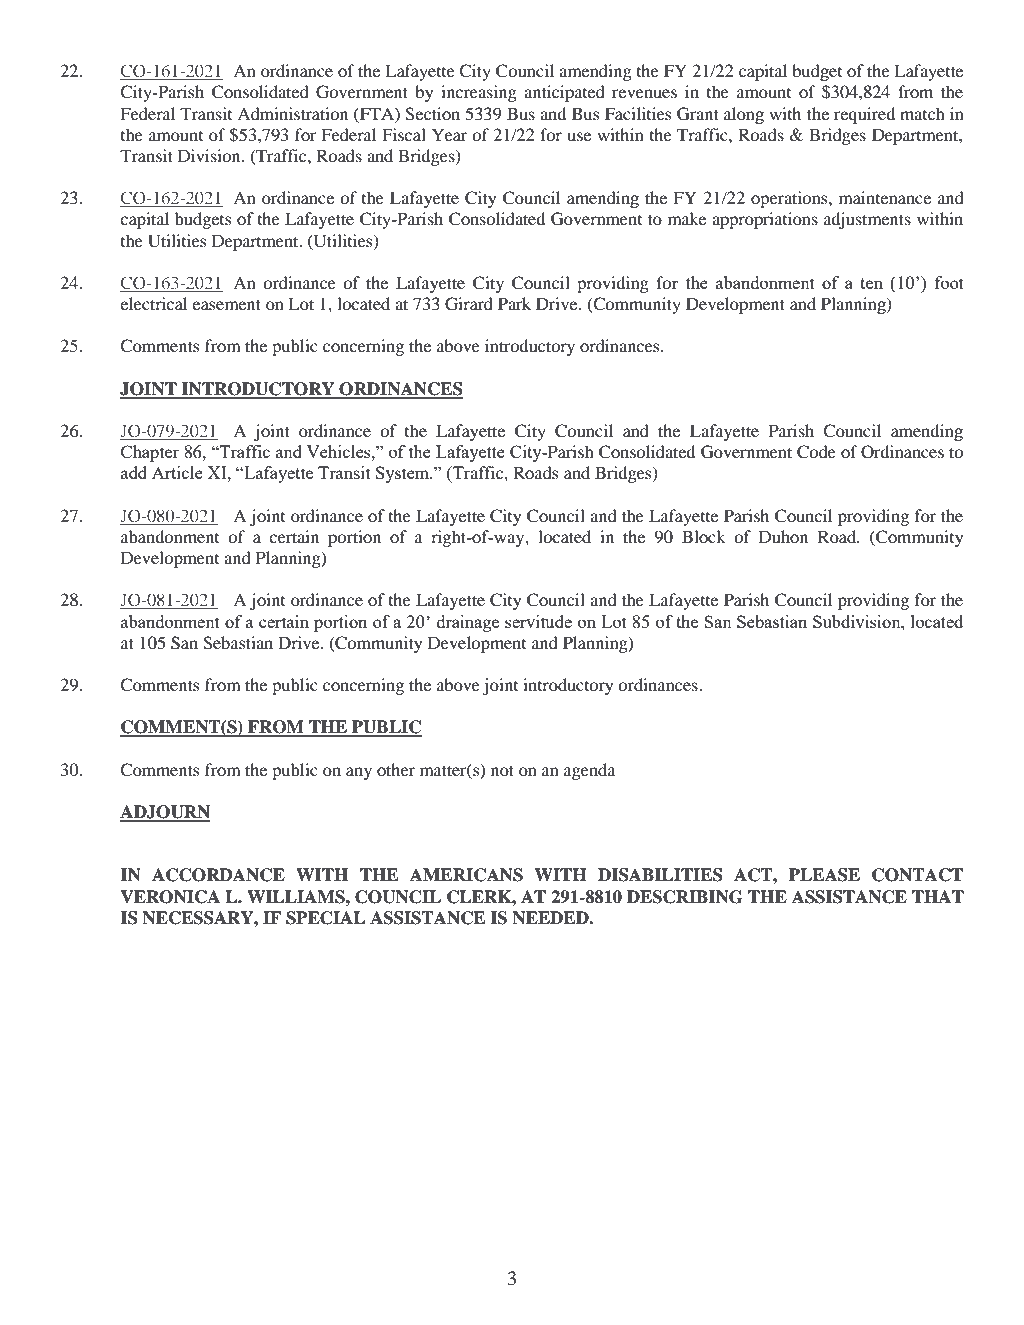 The width and height of the screenshot is (1024, 1325). Describe the element at coordinates (864, 115) in the screenshot. I see `required` at that location.
